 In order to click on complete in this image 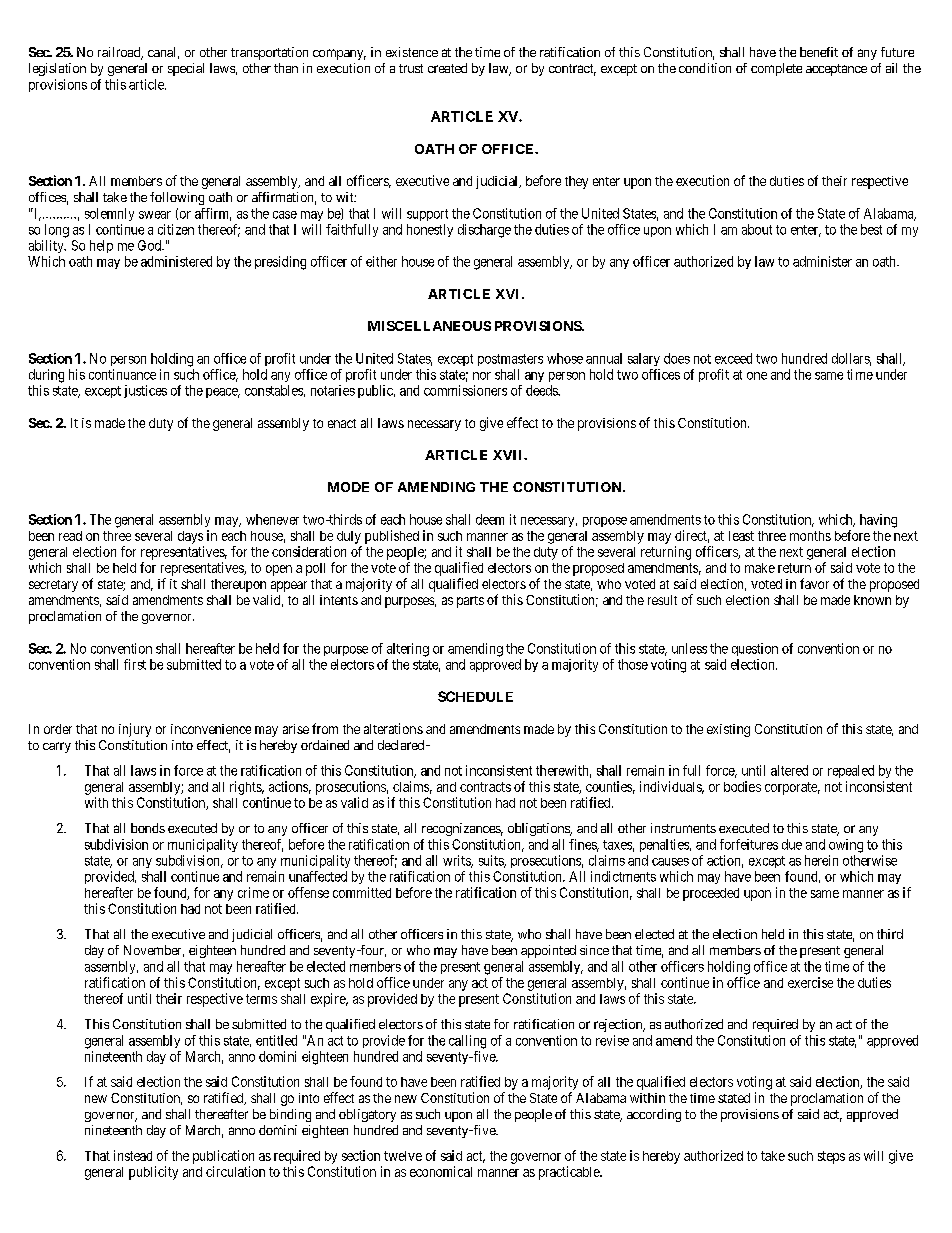, I will do `click(776, 69)`.
